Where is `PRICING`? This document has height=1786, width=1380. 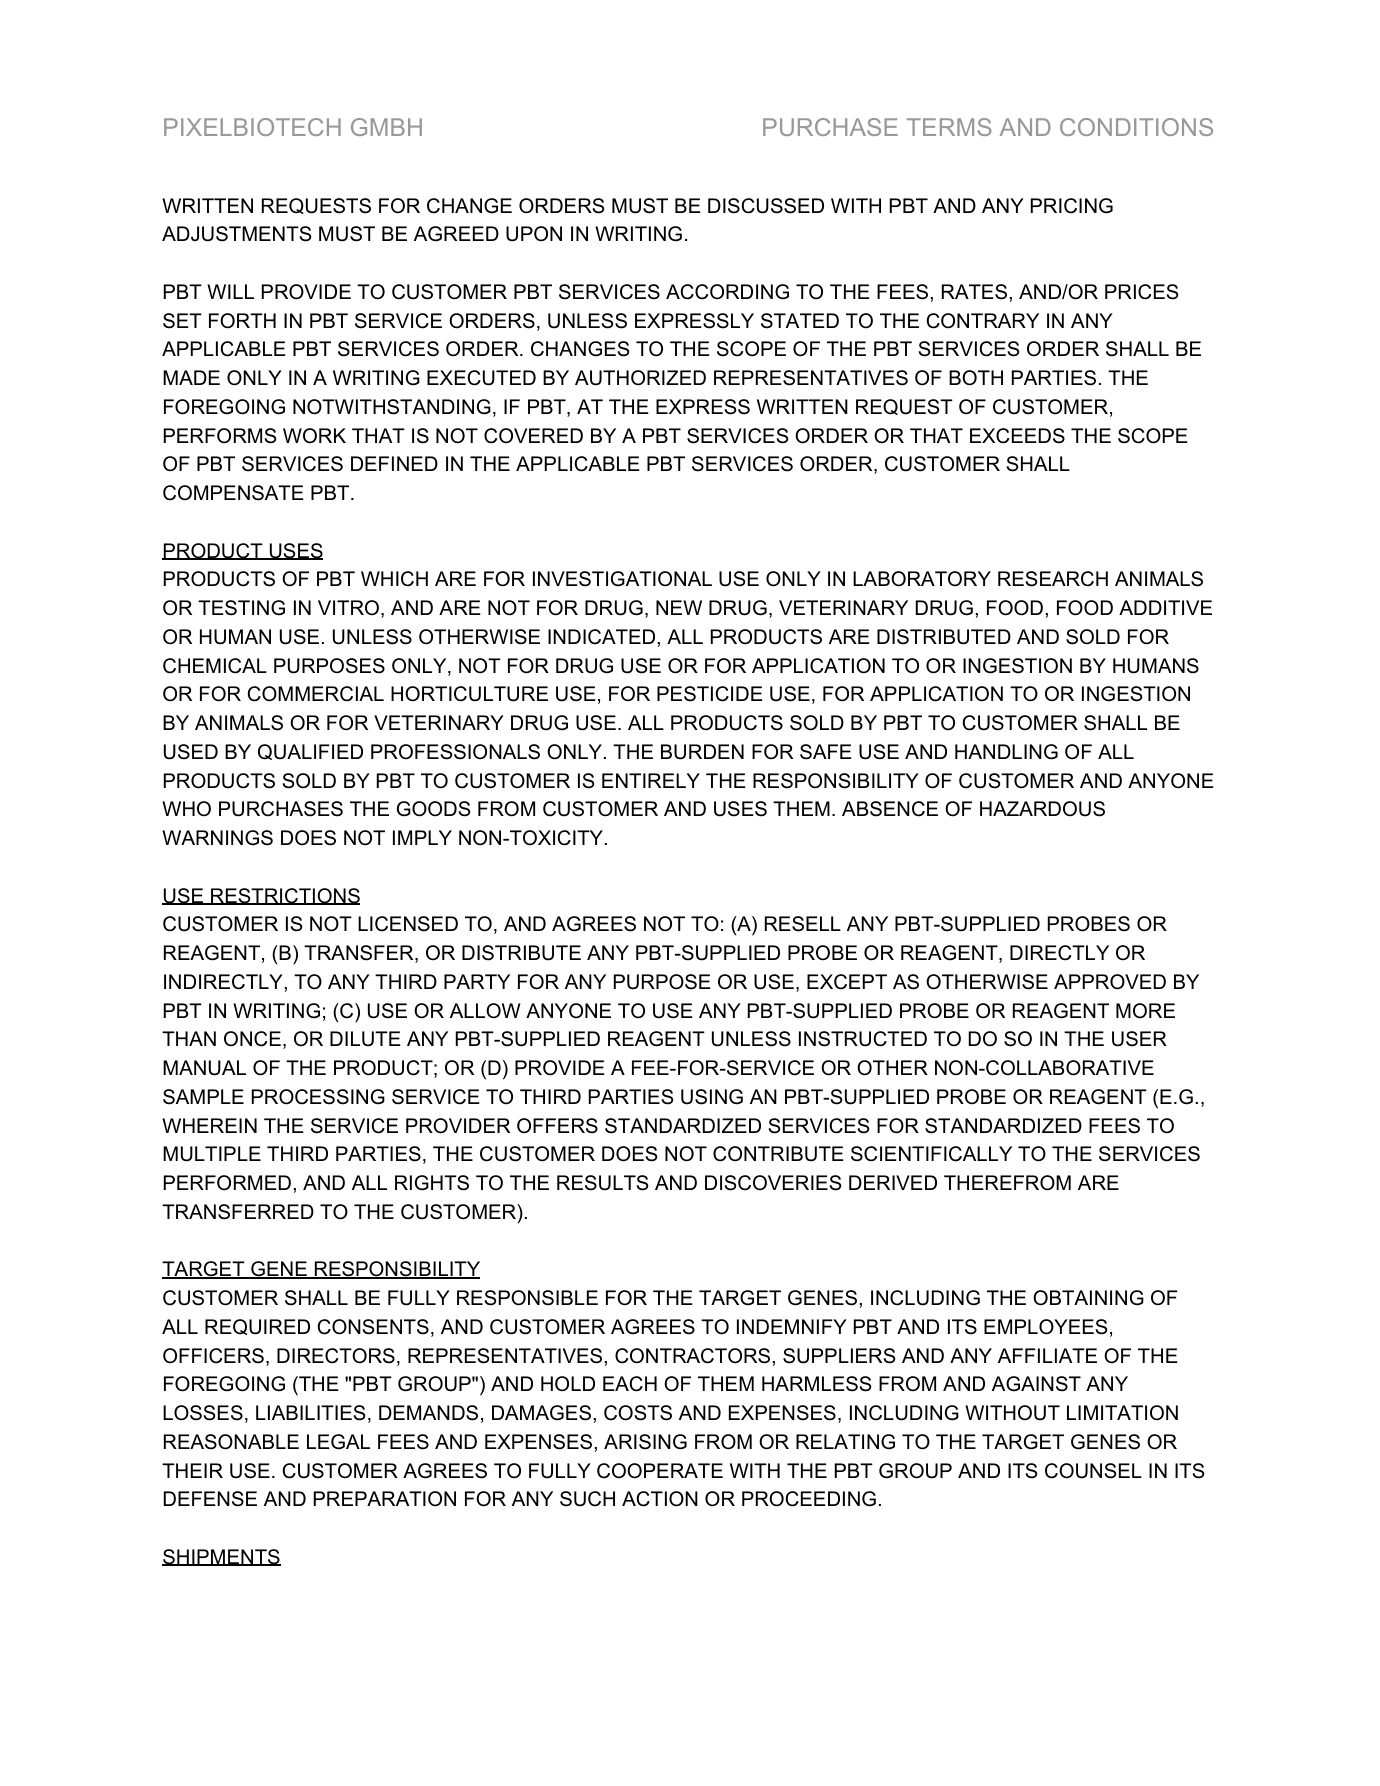
PRICING is located at coordinates (1072, 206).
